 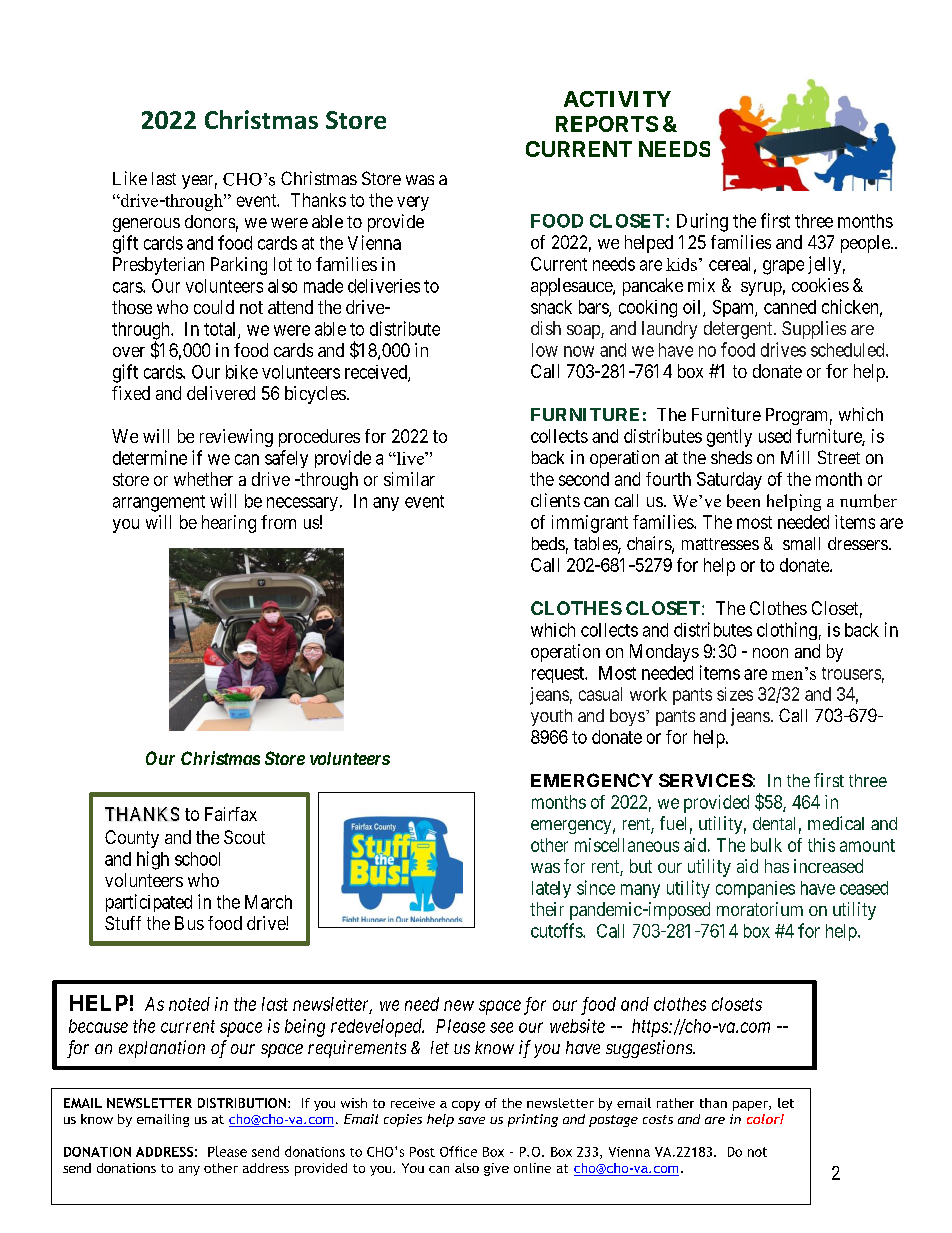 I want to click on DISTRIBUTION, so click(x=242, y=1103).
